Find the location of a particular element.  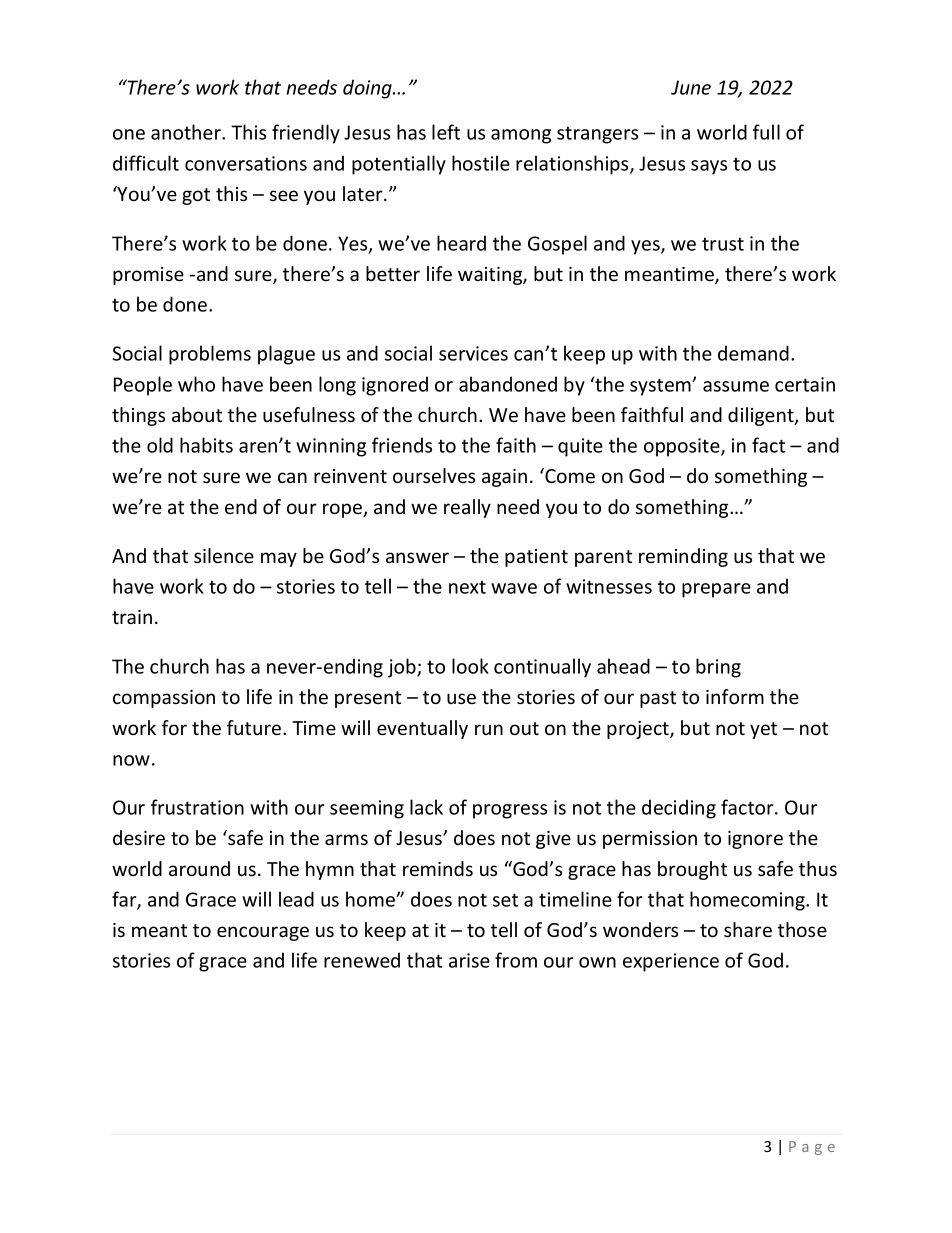

full is located at coordinates (766, 132).
